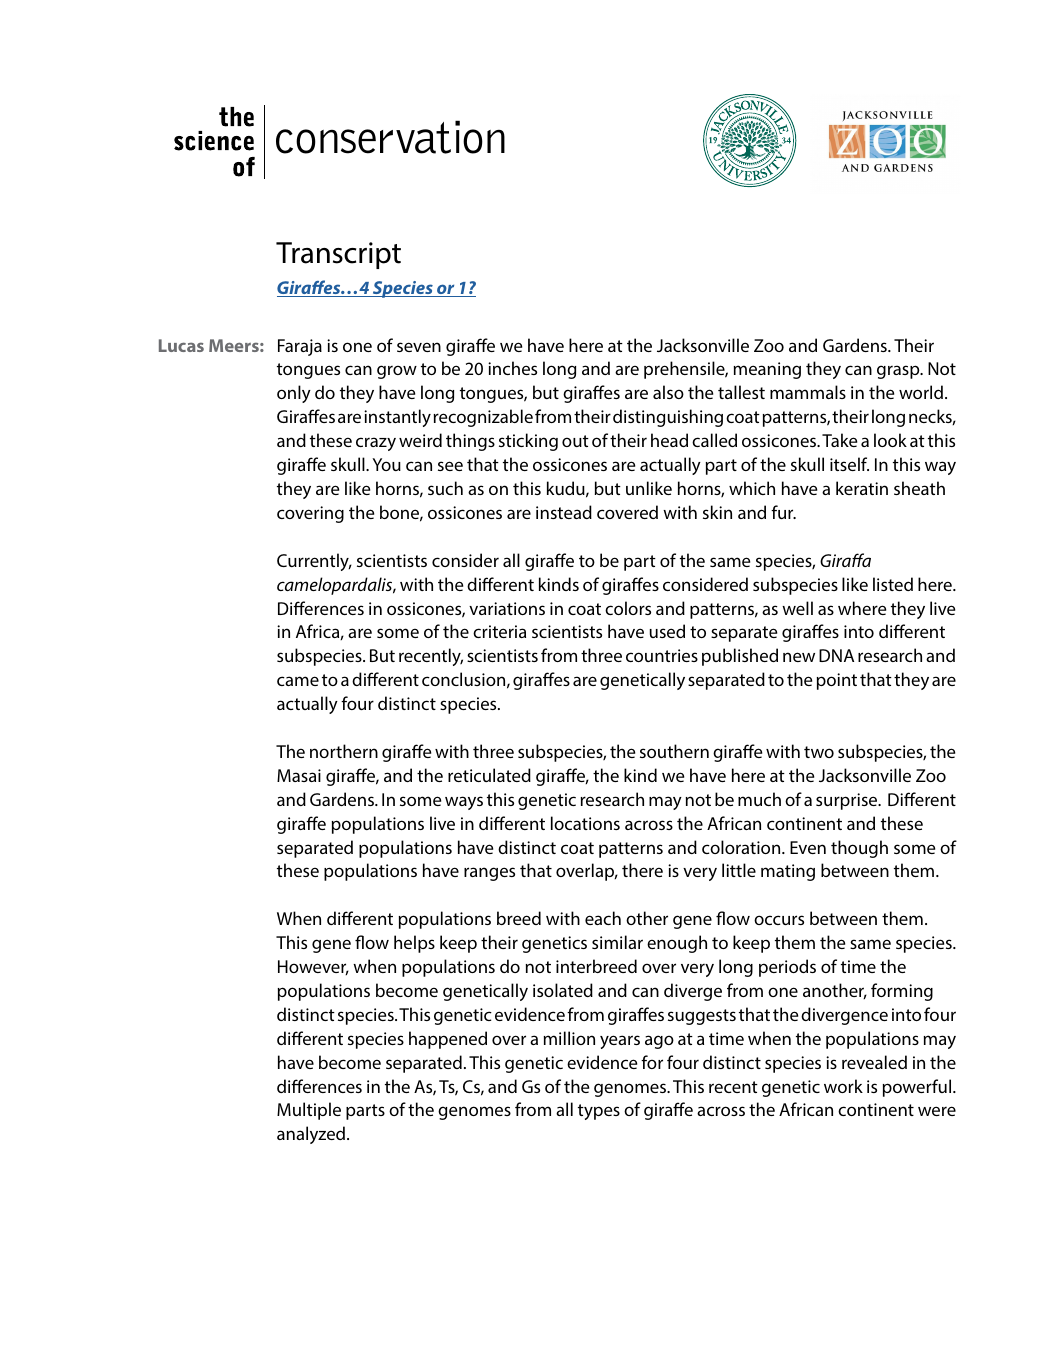 The height and width of the screenshot is (1352, 1045). What do you see at coordinates (836, 655) in the screenshot?
I see `DNA` at bounding box center [836, 655].
